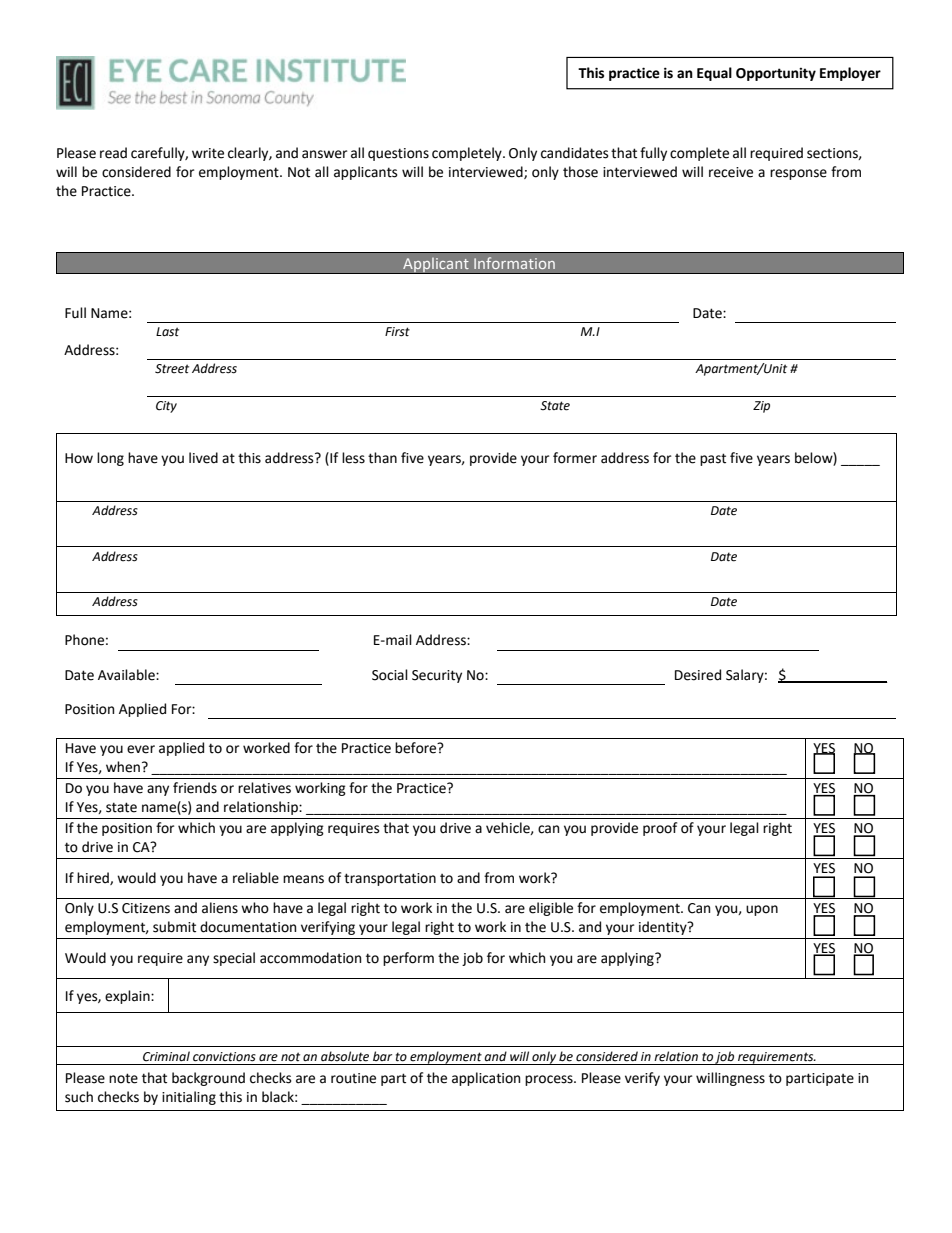 The height and width of the screenshot is (1233, 952). Describe the element at coordinates (698, 675) in the screenshot. I see `Desired` at that location.
